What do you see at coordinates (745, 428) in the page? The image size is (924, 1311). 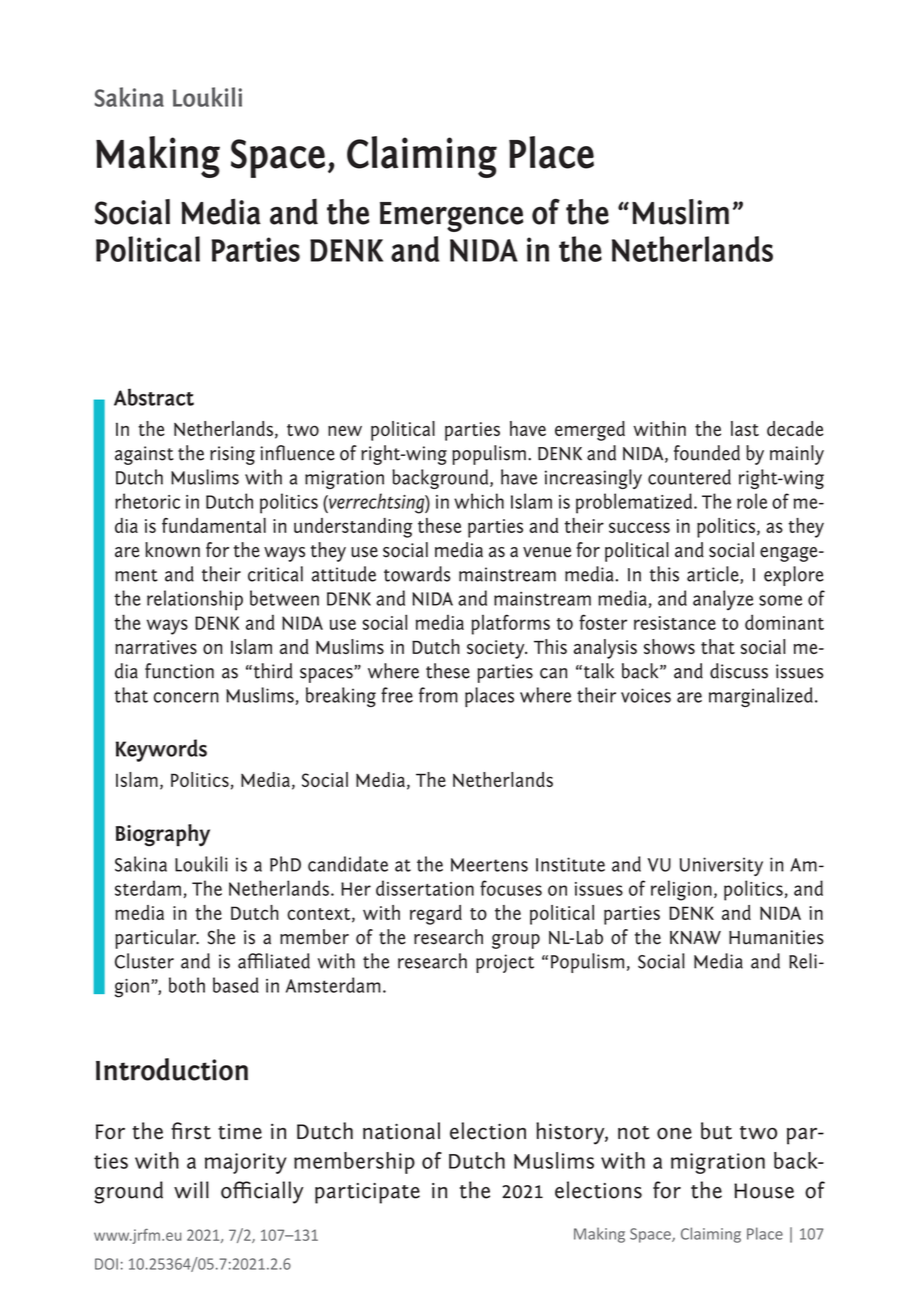 I see `last` at bounding box center [745, 428].
